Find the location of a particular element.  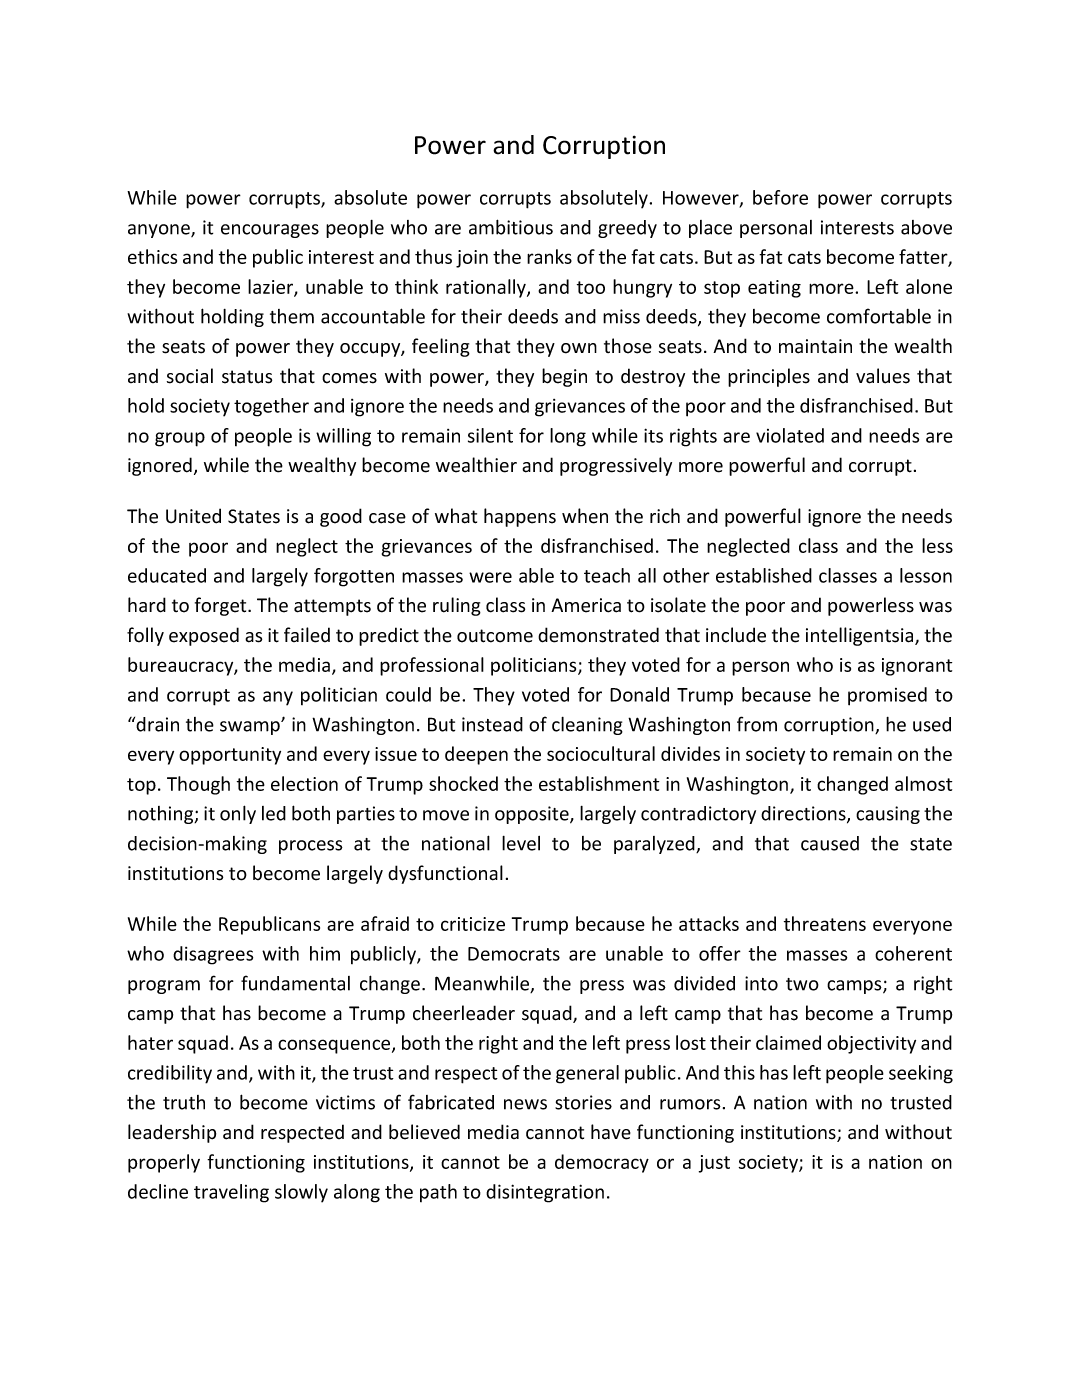

traveling is located at coordinates (231, 1193).
